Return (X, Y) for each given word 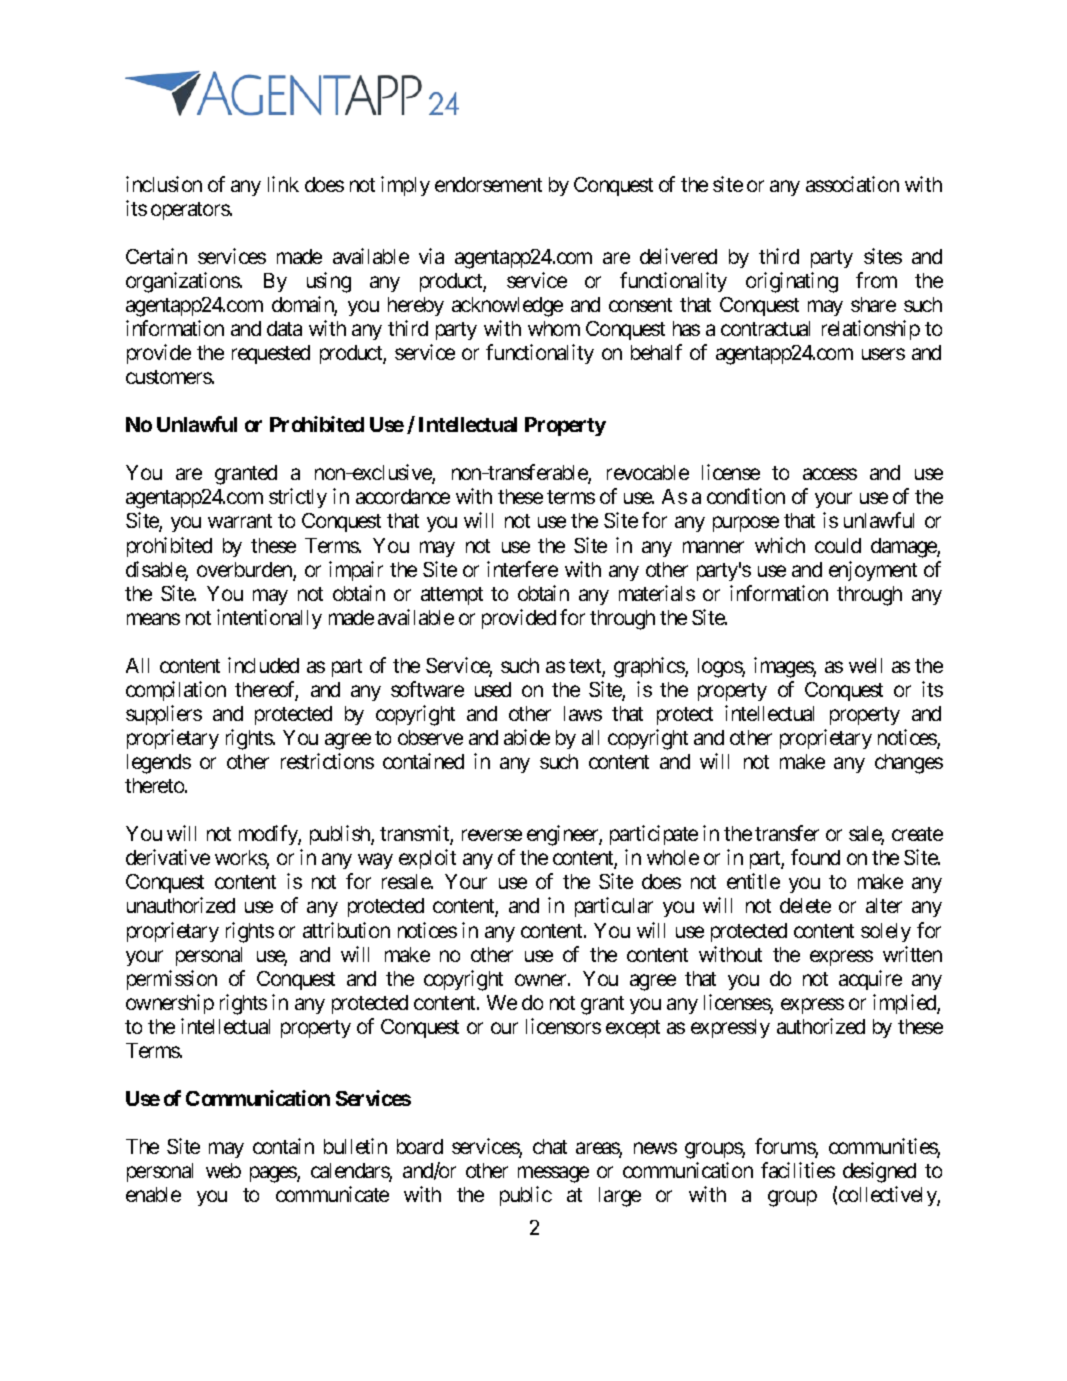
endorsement (488, 184)
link (283, 184)
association (852, 184)
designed (879, 1172)
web (223, 1170)
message (553, 1175)
